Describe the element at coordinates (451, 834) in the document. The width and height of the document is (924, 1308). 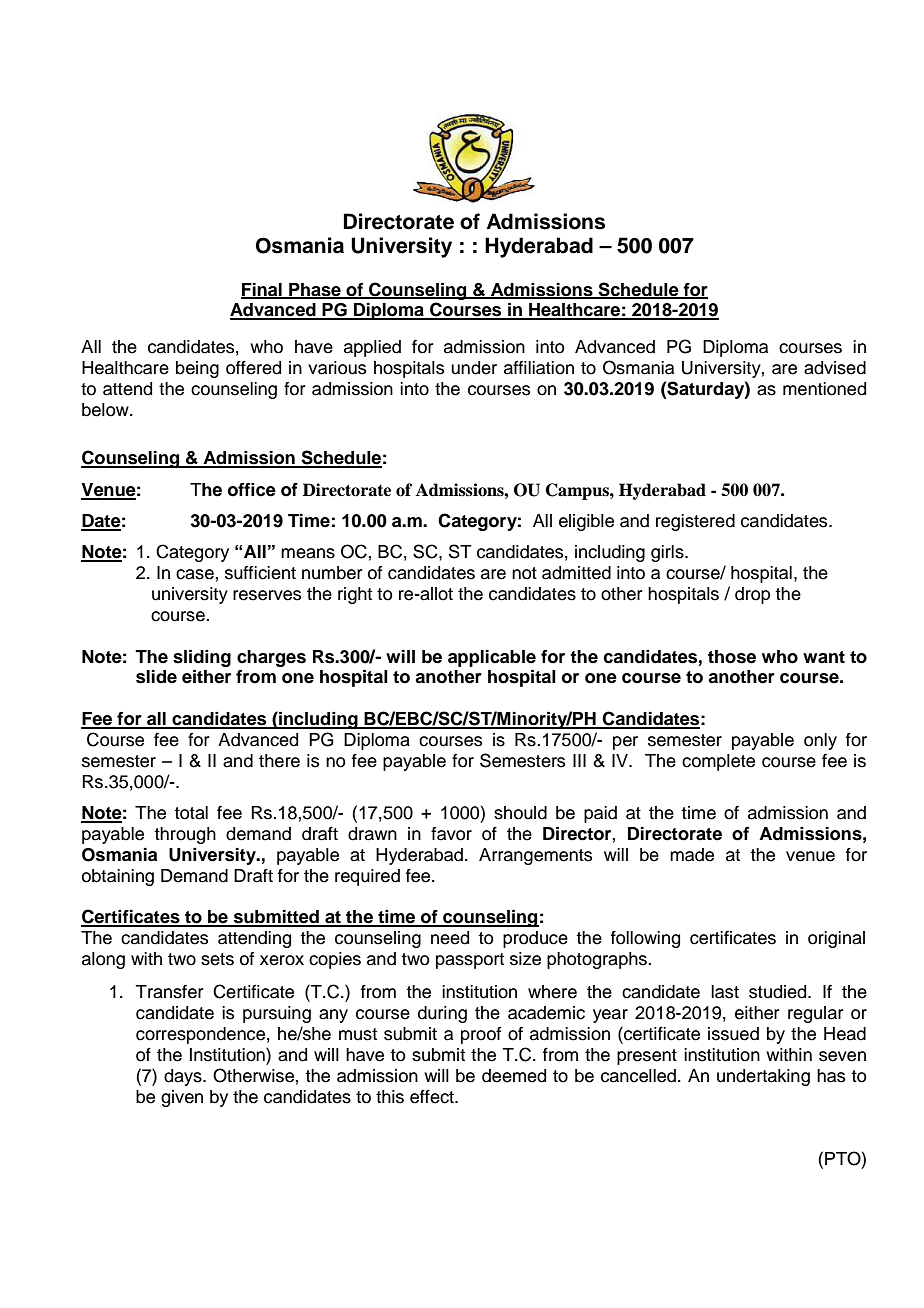
I see `favor` at that location.
